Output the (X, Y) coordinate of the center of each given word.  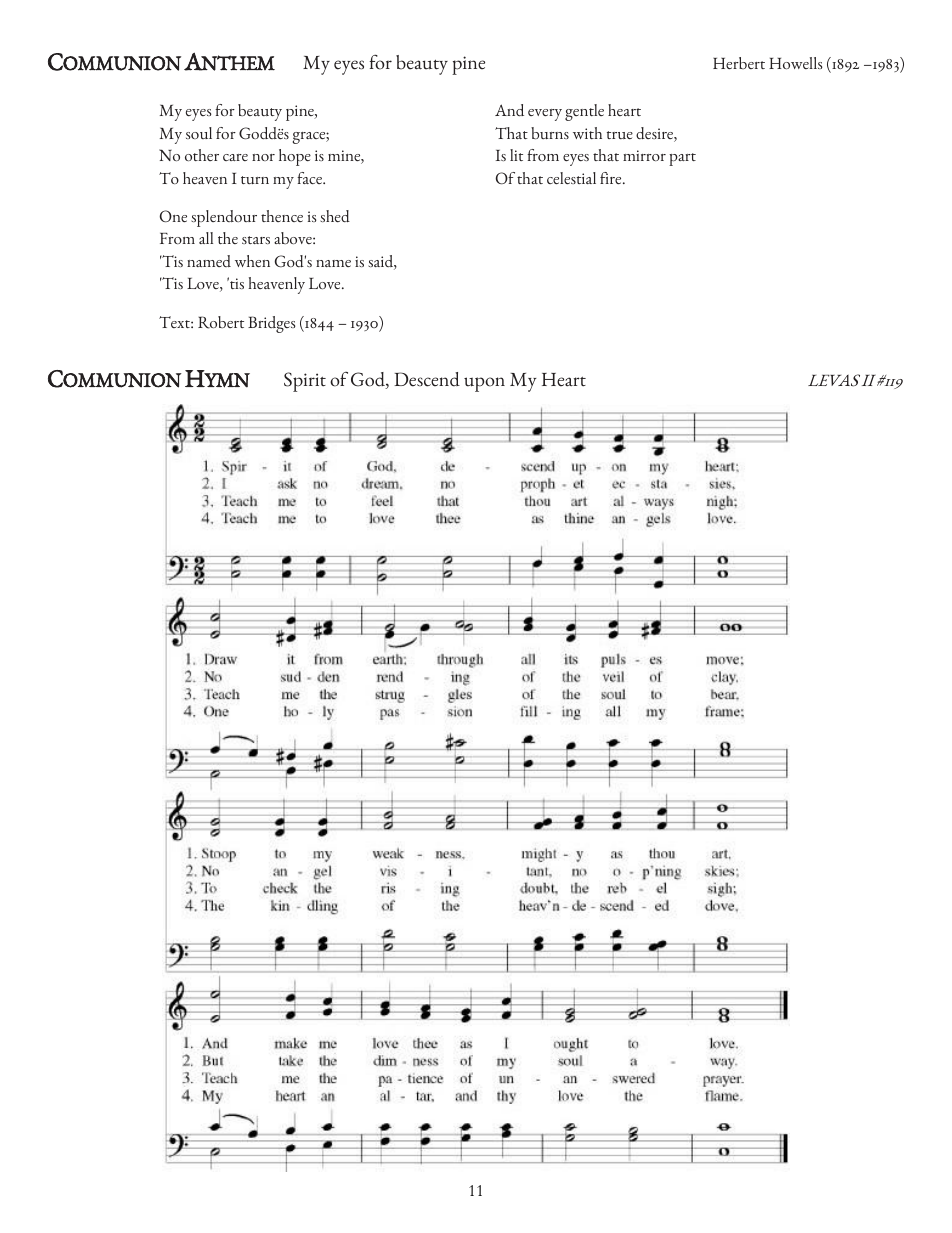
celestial (571, 178)
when (252, 261)
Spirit (305, 382)
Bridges (272, 324)
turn (255, 180)
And (509, 110)
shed (335, 216)
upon (484, 384)
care (235, 157)
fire (612, 178)
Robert (221, 322)
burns (550, 133)
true (620, 135)
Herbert (739, 63)
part (682, 159)
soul (199, 133)
